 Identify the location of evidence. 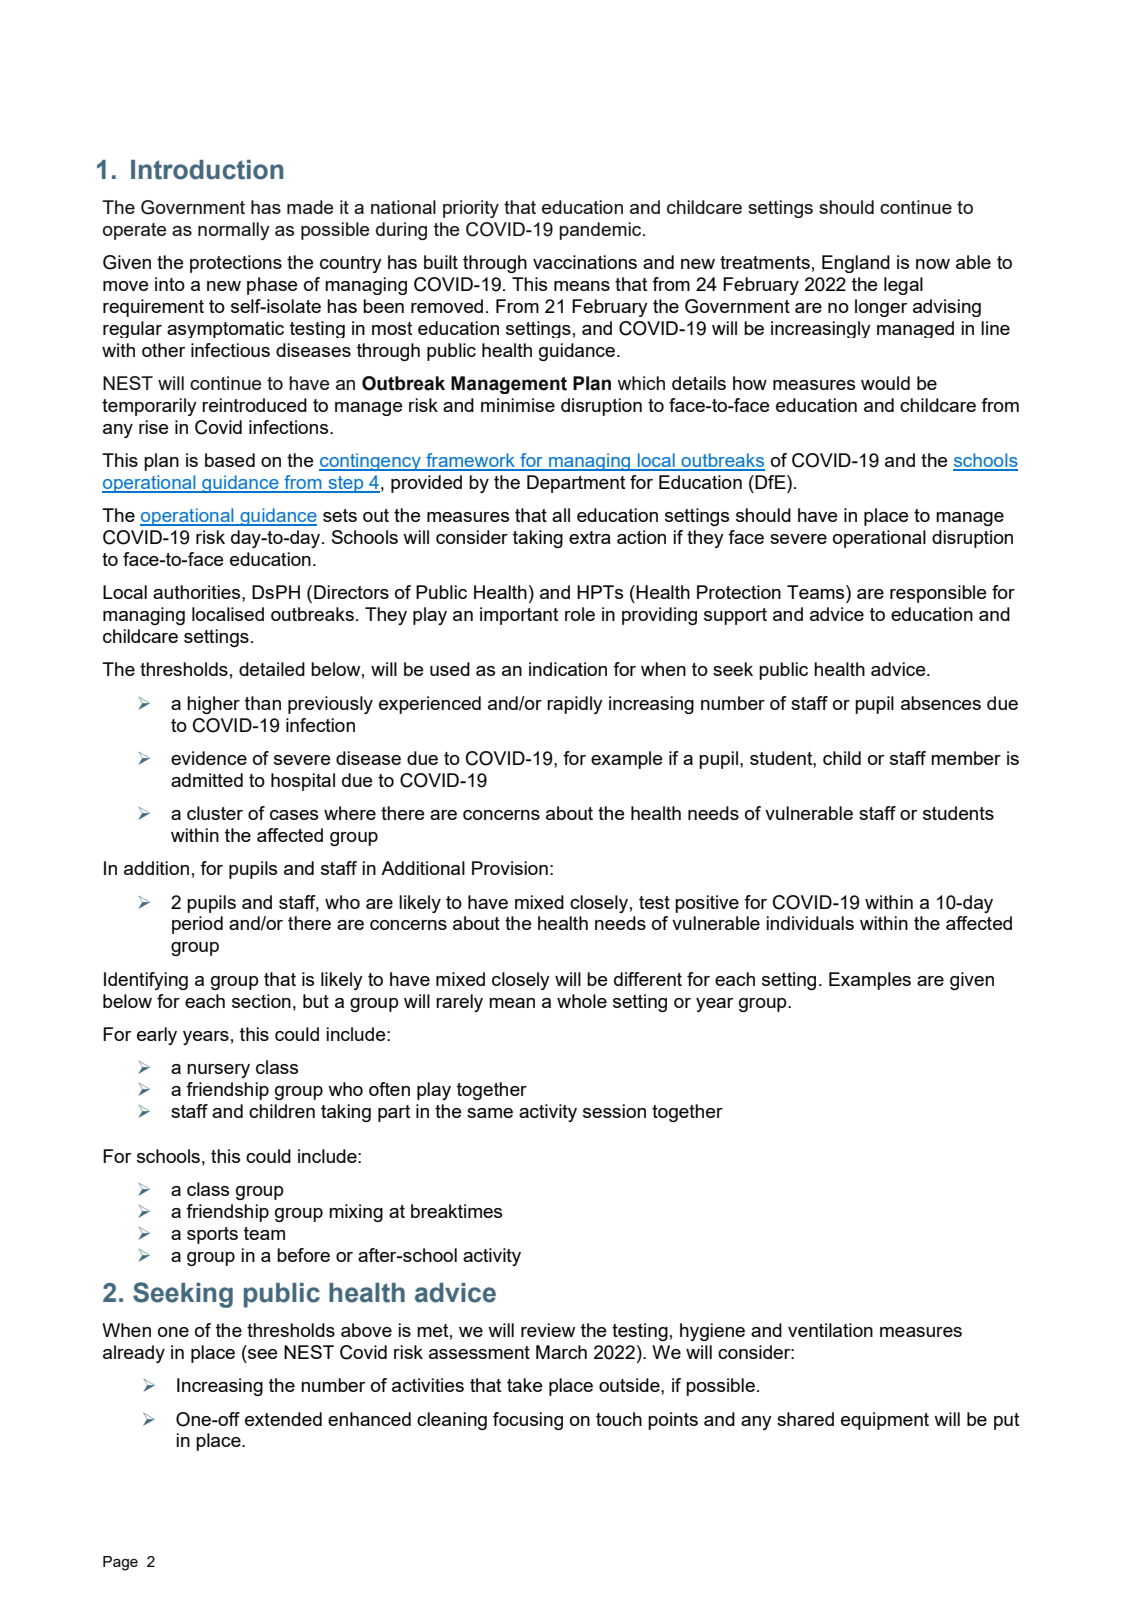
(209, 758).
